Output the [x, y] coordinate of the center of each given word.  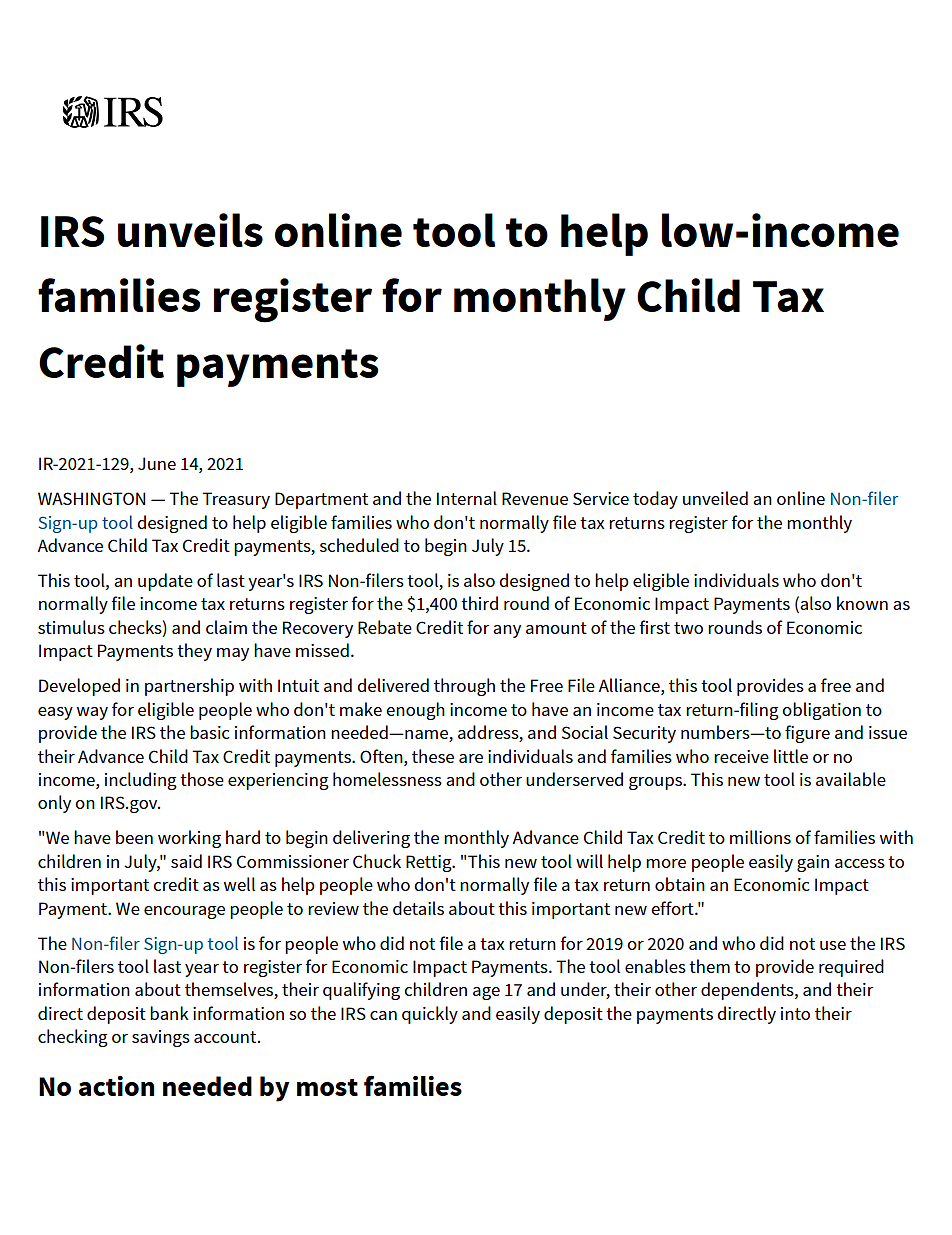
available [851, 779]
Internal [467, 498]
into [795, 1013]
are [471, 758]
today [655, 500]
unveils [190, 230]
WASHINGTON [92, 498]
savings [161, 1038]
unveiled [715, 498]
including [141, 781]
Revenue [535, 498]
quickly [430, 1015]
